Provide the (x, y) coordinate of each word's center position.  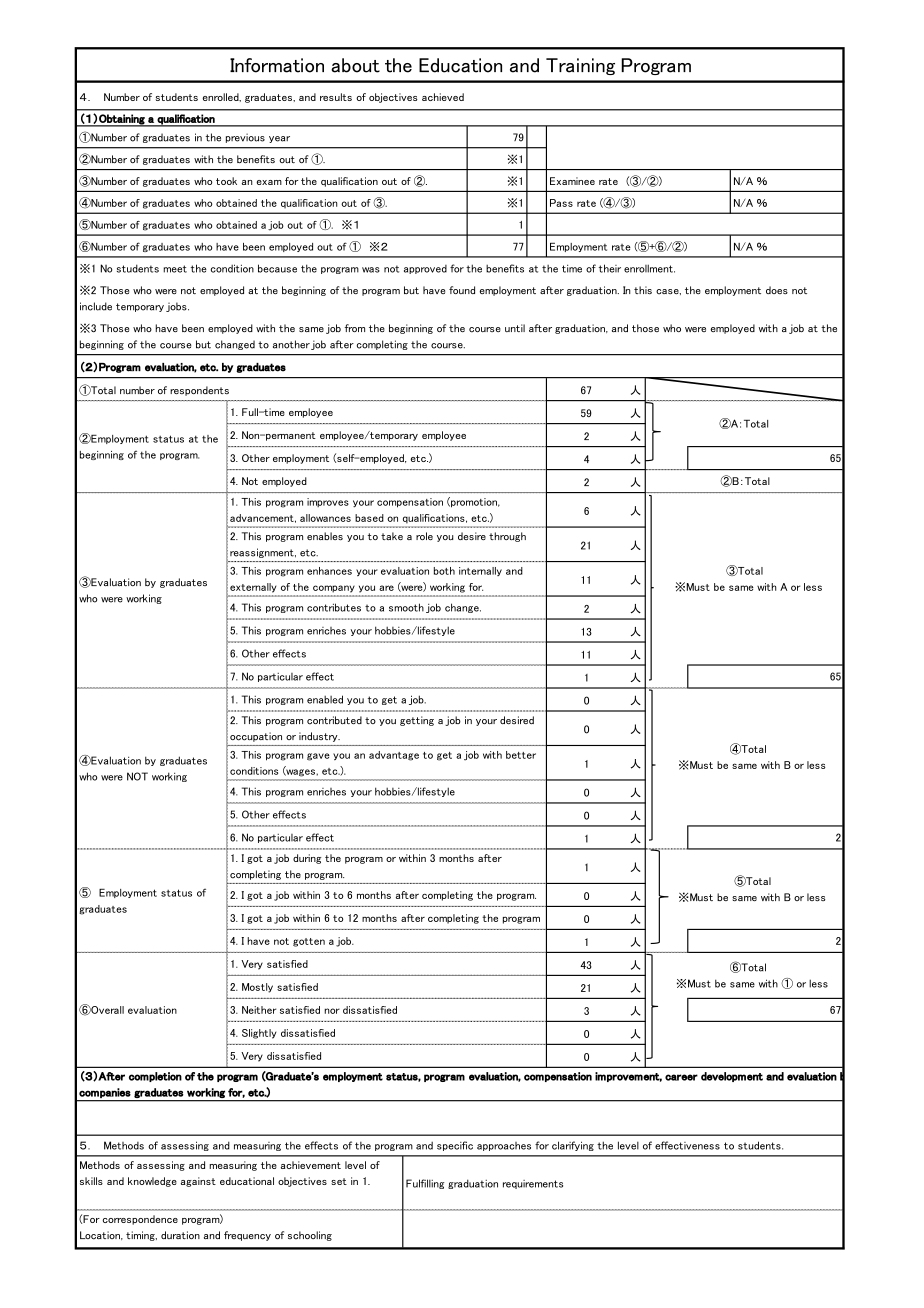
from (355, 328)
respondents (199, 391)
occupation (256, 737)
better (521, 755)
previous (245, 138)
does (777, 290)
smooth (406, 607)
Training (580, 66)
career (681, 1077)
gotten (309, 942)
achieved (443, 97)
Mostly (257, 988)
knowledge (152, 1182)
